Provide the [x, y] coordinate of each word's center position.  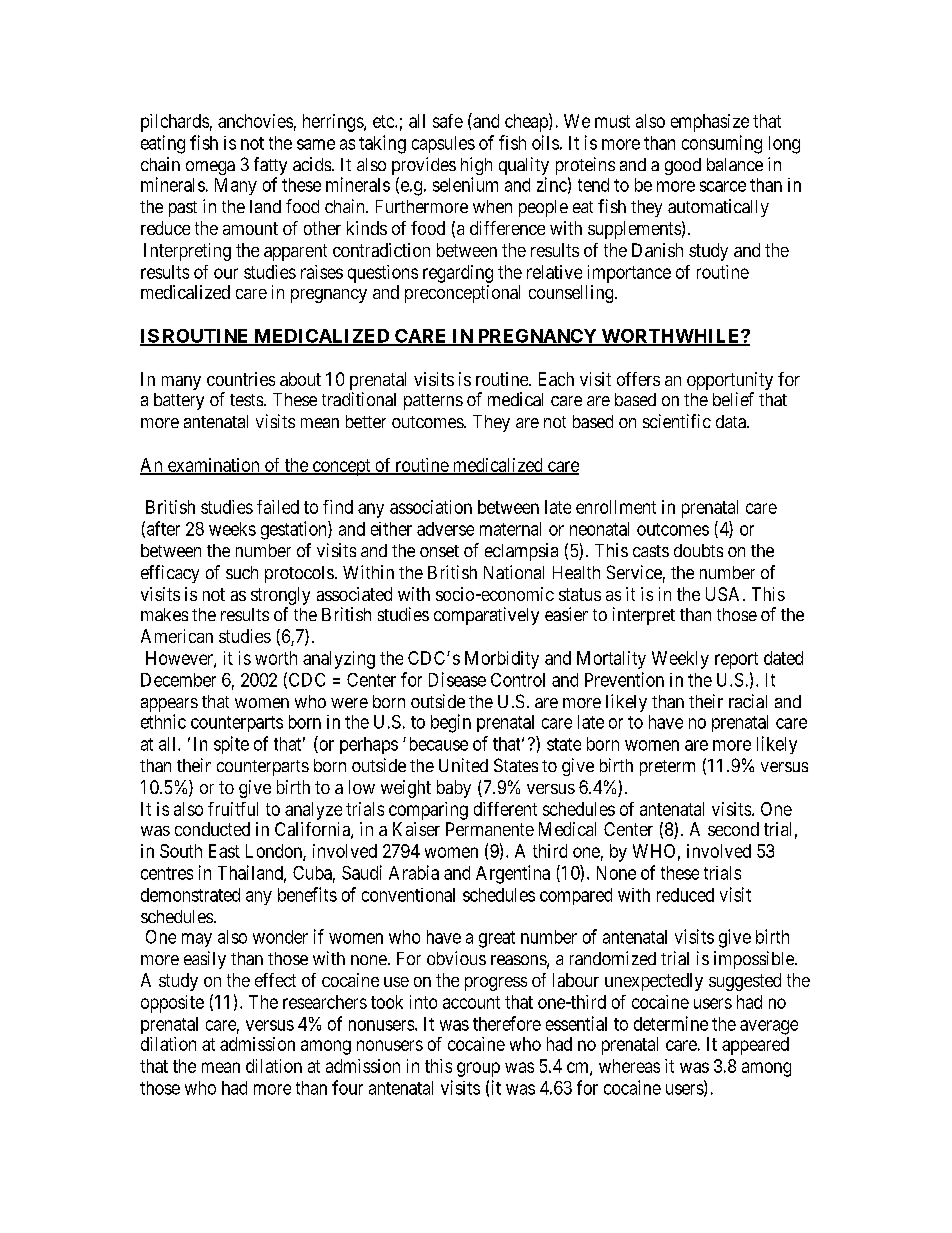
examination [213, 466]
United [463, 765]
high [476, 167]
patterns [433, 402]
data [732, 421]
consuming [722, 144]
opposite [172, 1004]
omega [210, 168]
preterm [667, 768]
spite [231, 745]
